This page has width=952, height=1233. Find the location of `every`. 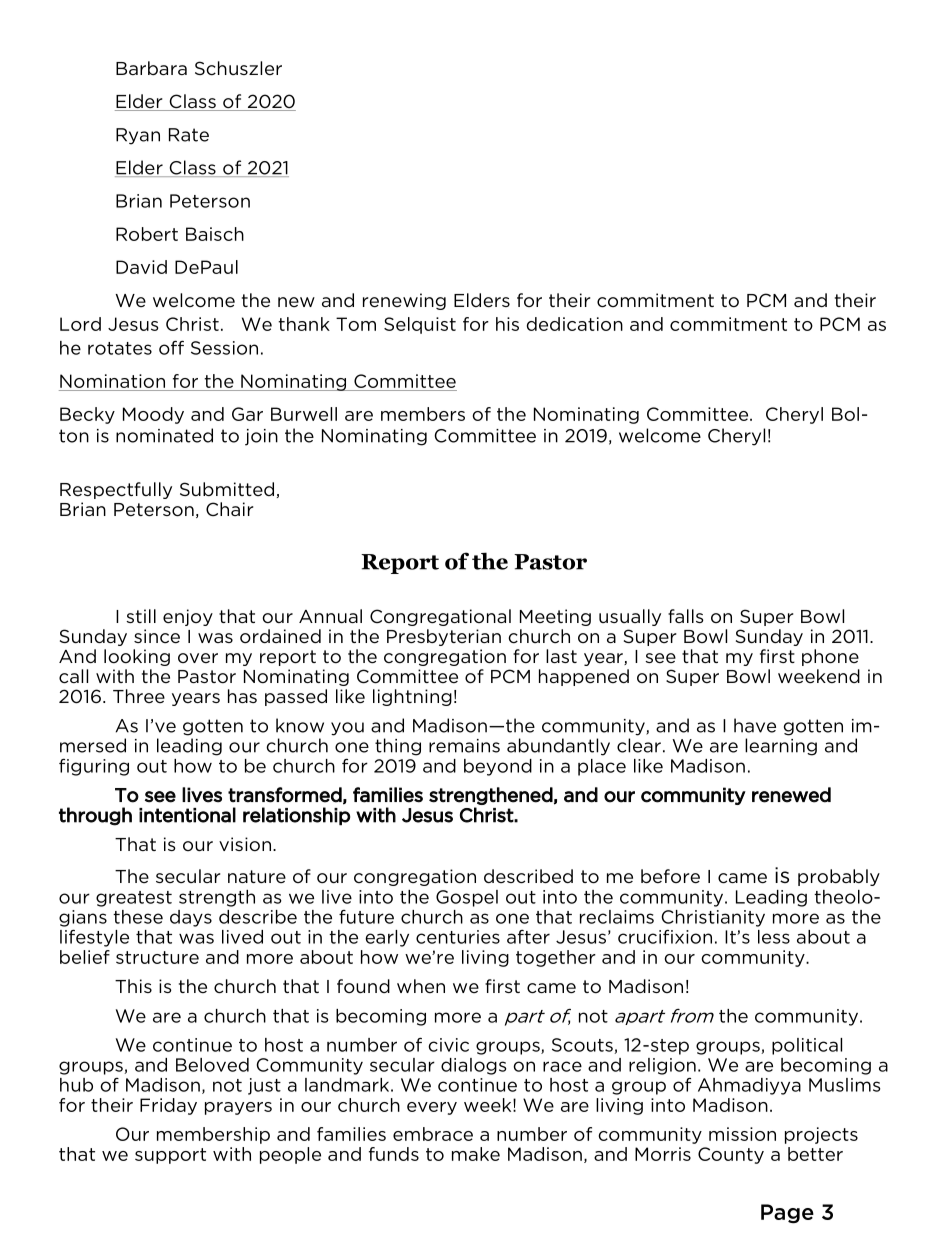

every is located at coordinates (432, 1108).
